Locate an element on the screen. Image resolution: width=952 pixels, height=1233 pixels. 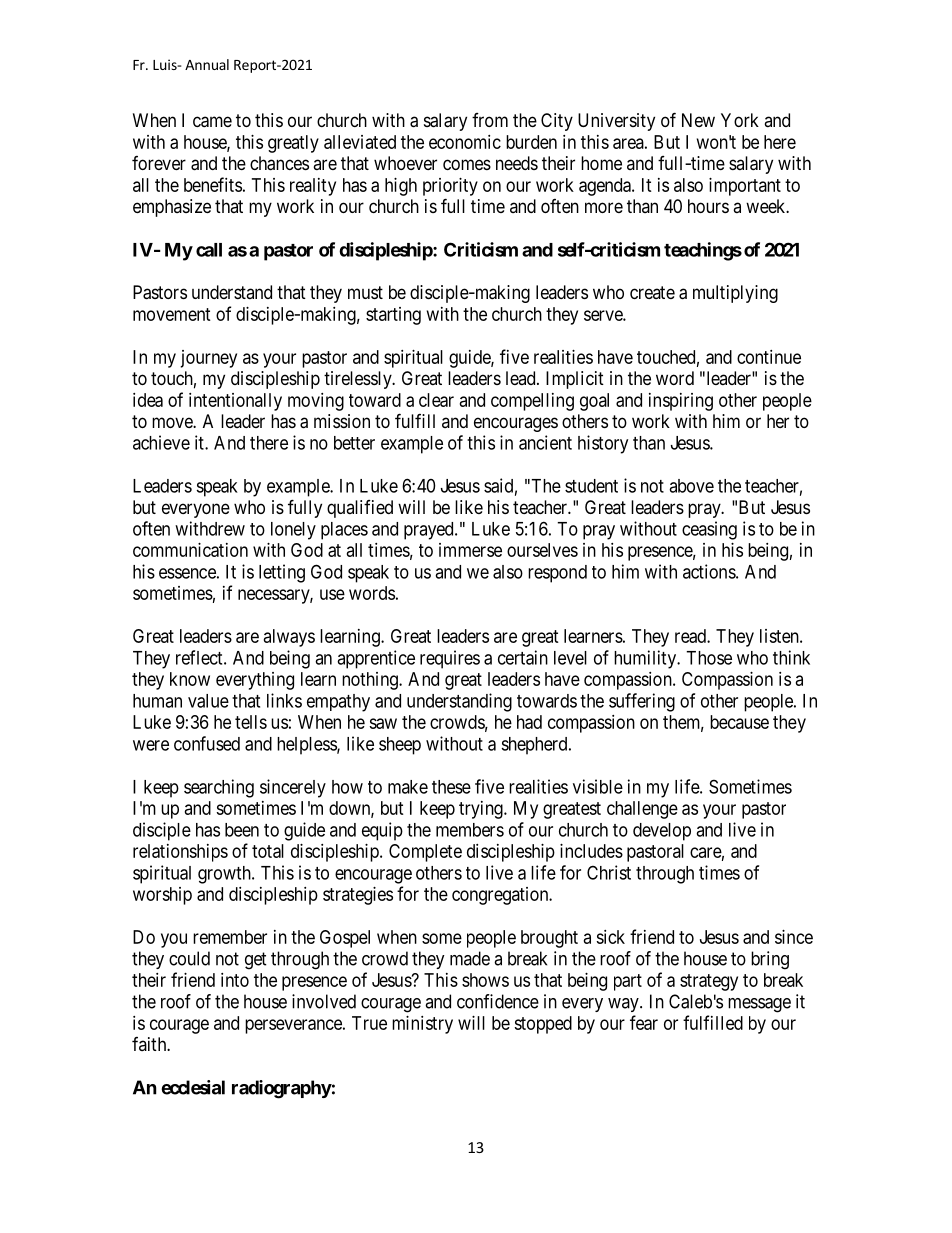
letting is located at coordinates (282, 573).
